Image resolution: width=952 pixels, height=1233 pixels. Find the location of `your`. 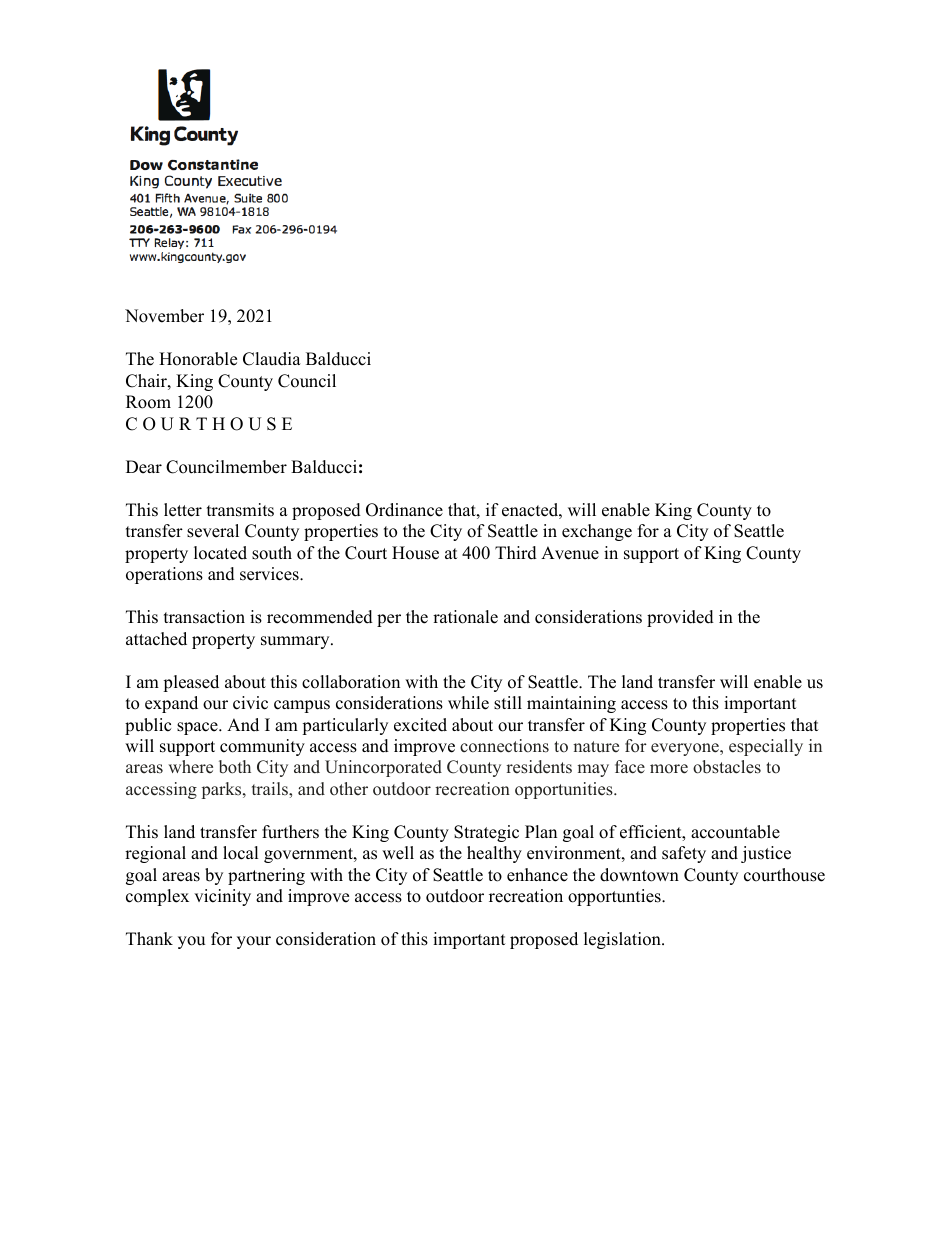

your is located at coordinates (254, 942).
